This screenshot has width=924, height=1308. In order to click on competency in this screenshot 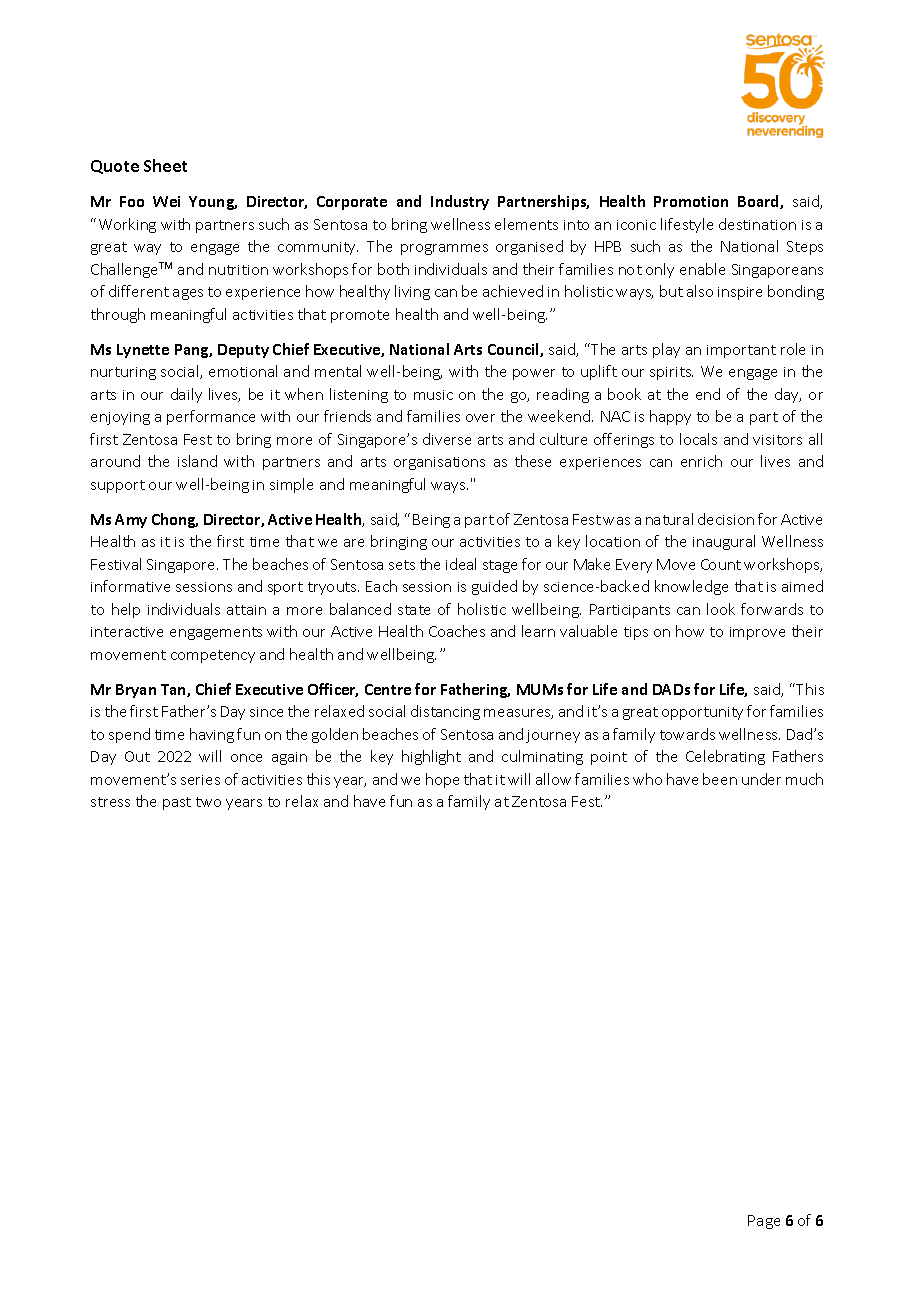, I will do `click(213, 656)`.
